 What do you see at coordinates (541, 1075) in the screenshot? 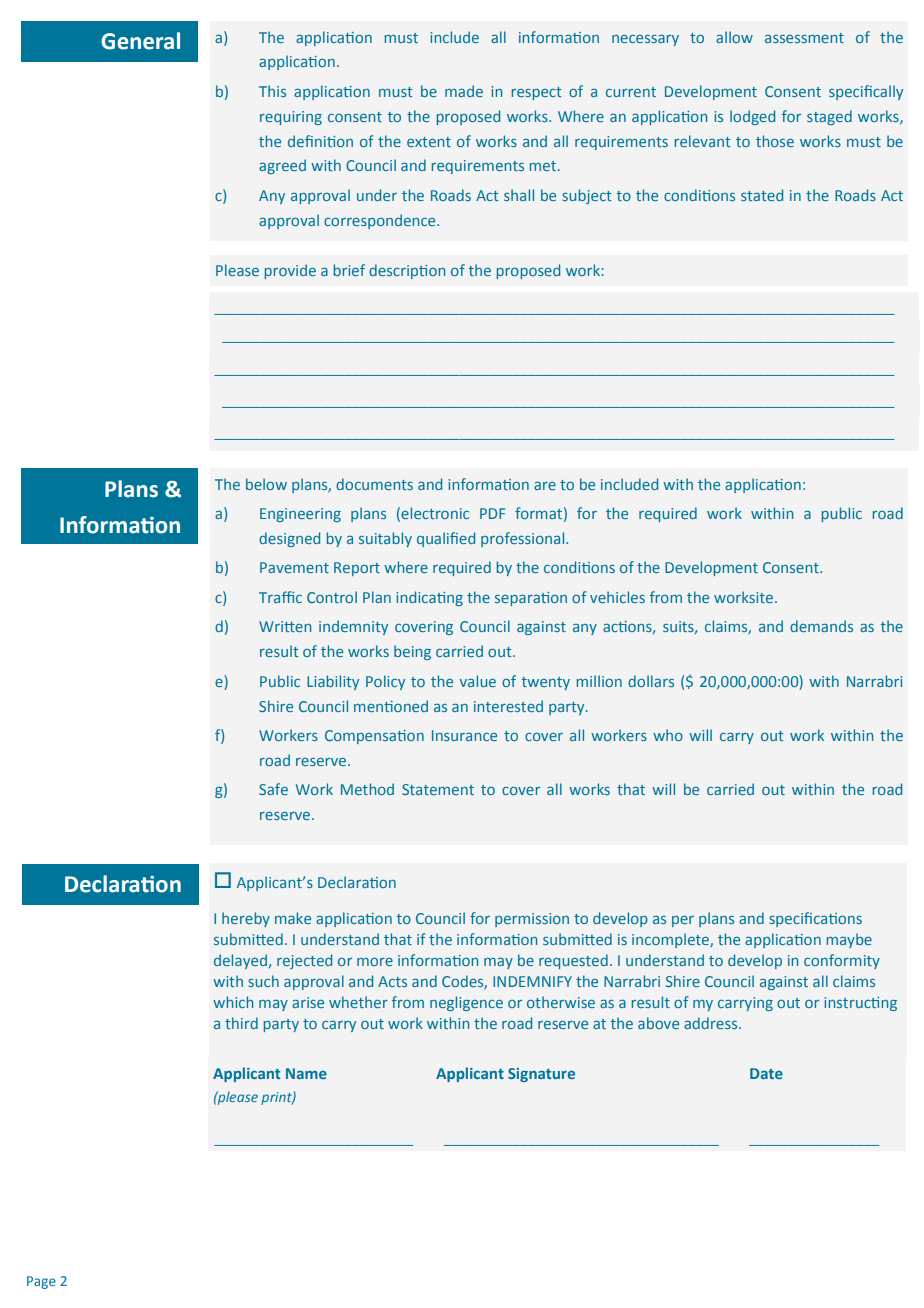
I see `Signature` at bounding box center [541, 1075].
